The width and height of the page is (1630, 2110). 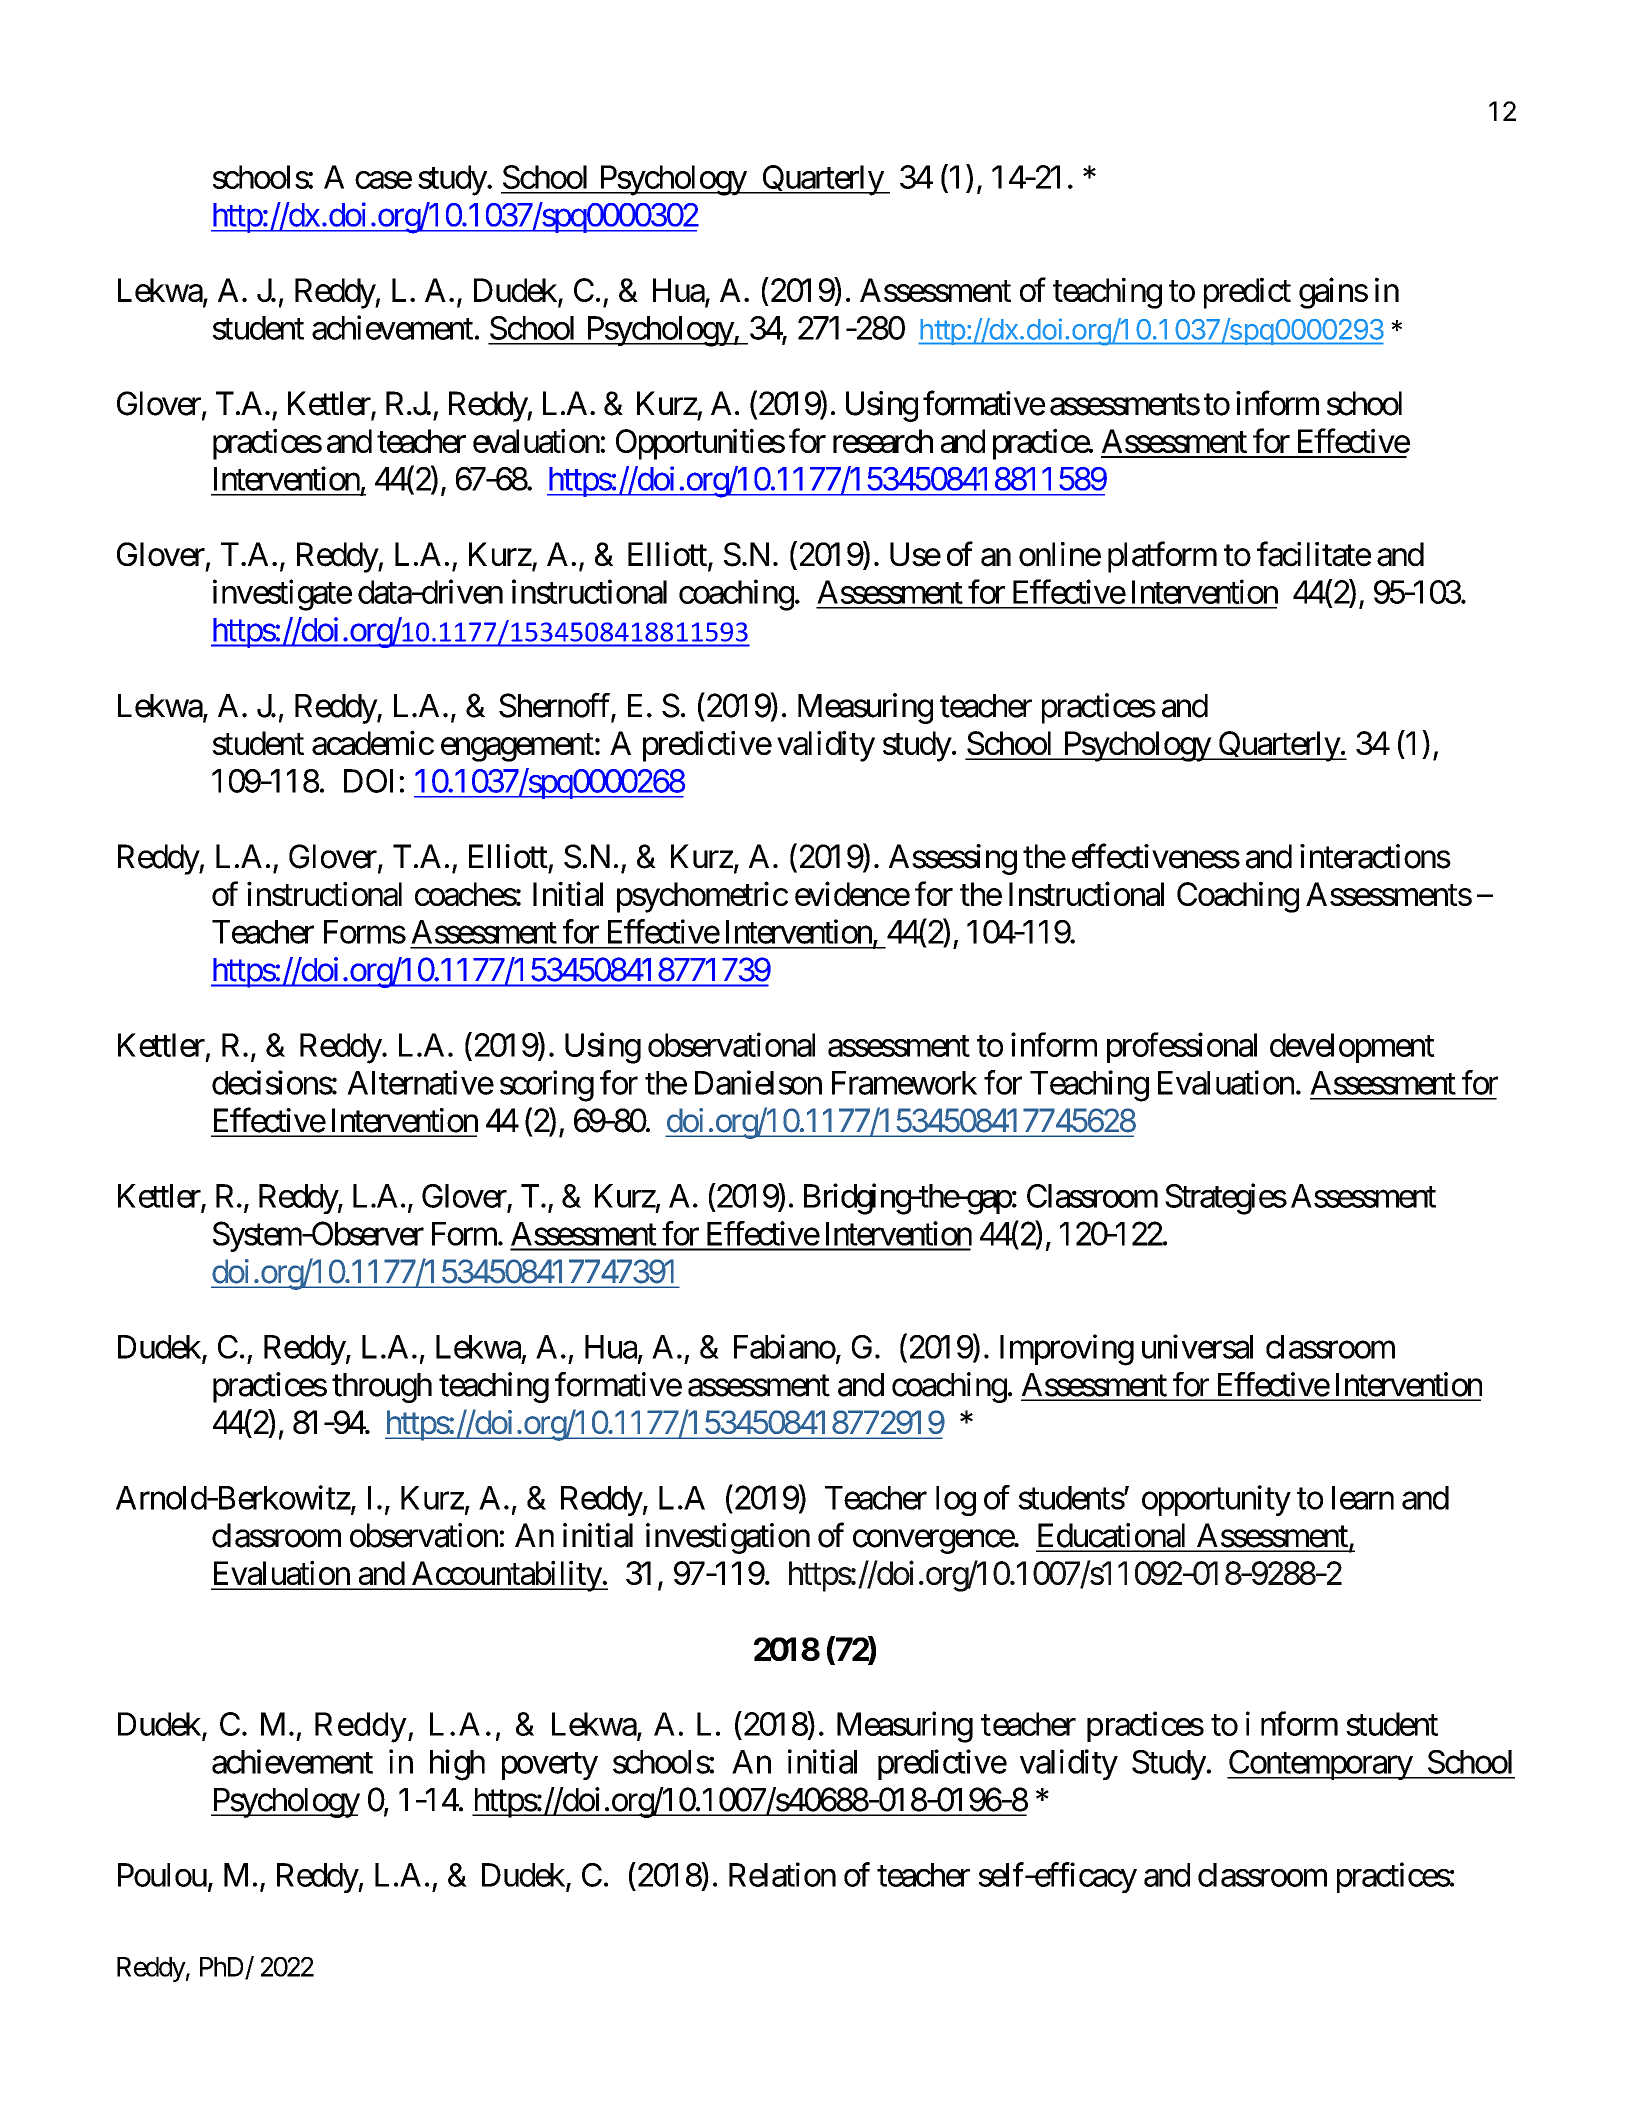 What do you see at coordinates (1352, 1048) in the page?
I see `development` at bounding box center [1352, 1048].
